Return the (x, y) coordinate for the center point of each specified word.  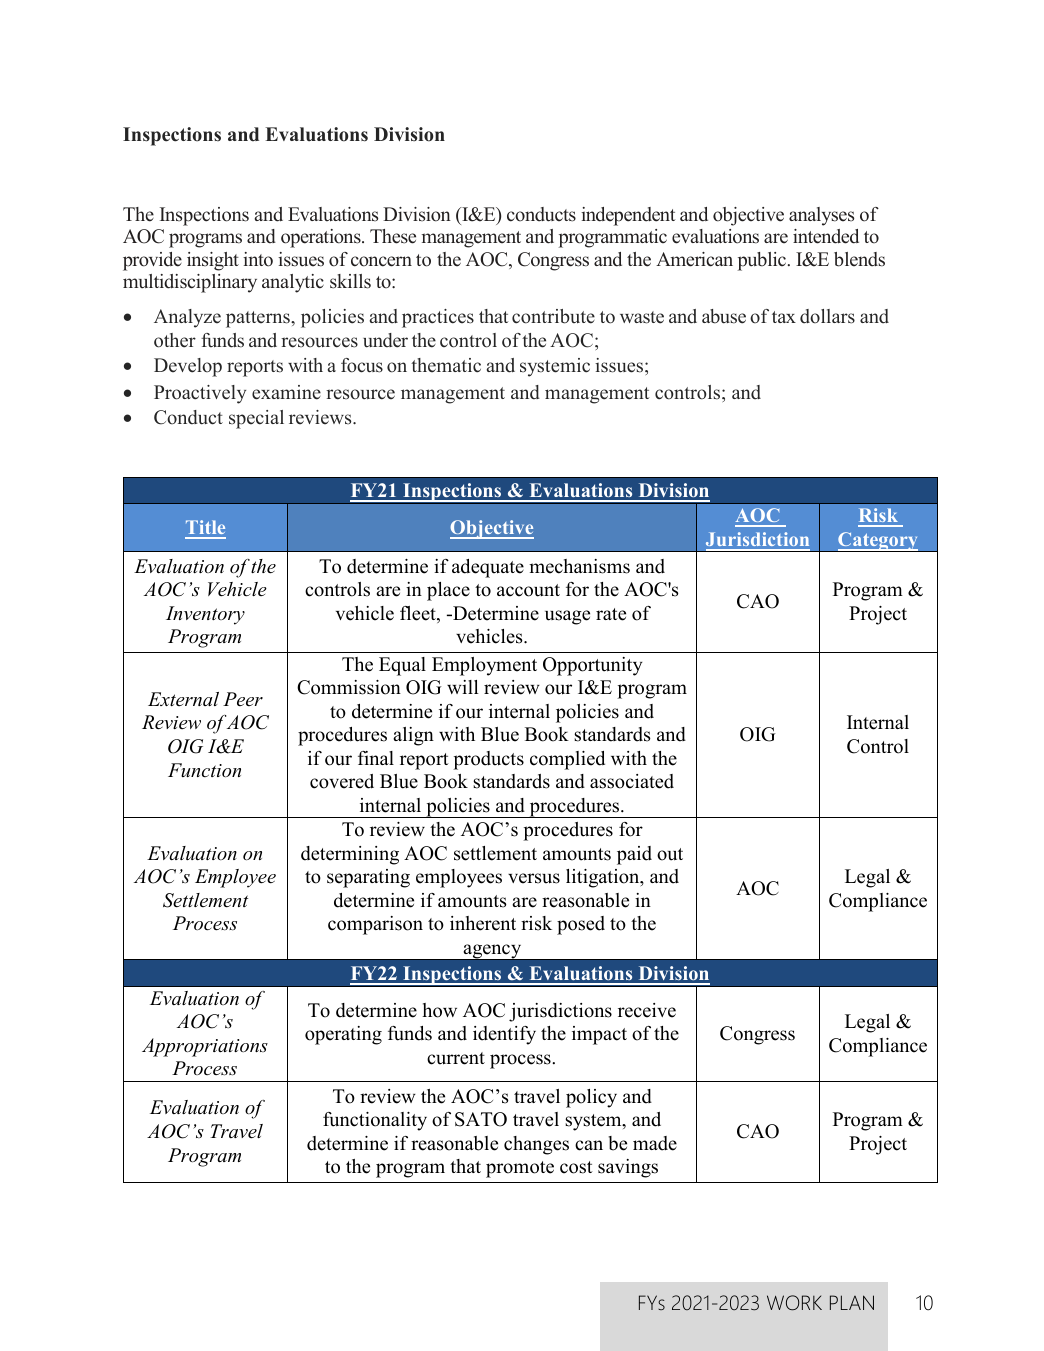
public (763, 261)
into (258, 259)
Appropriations (205, 1047)
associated (632, 781)
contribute (553, 316)
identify (504, 1035)
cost (576, 1167)
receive (647, 1010)
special (256, 419)
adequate (488, 568)
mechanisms (579, 566)
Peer (243, 699)
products (488, 760)
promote (520, 1169)
